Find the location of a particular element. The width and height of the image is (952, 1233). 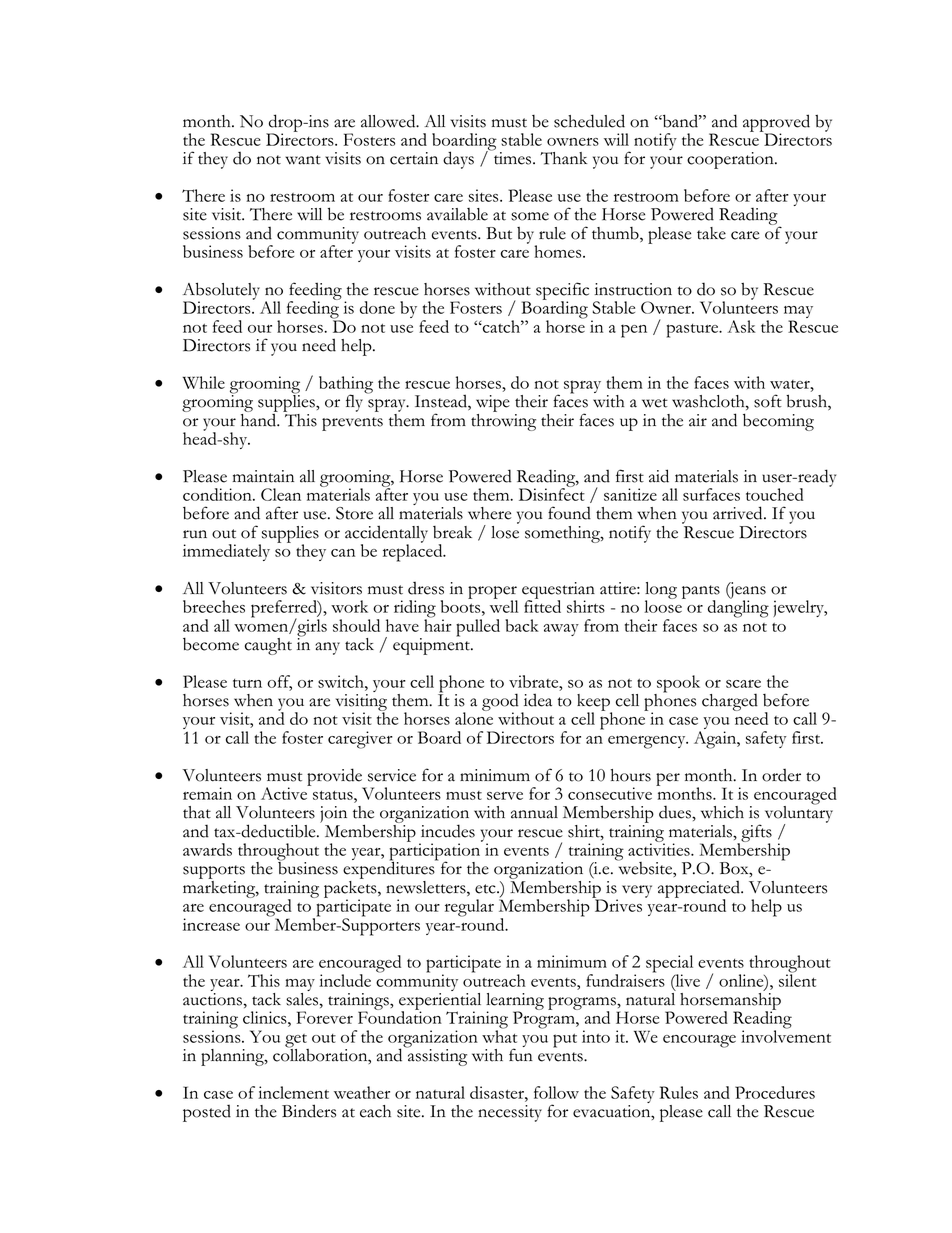

inclement is located at coordinates (293, 1092).
